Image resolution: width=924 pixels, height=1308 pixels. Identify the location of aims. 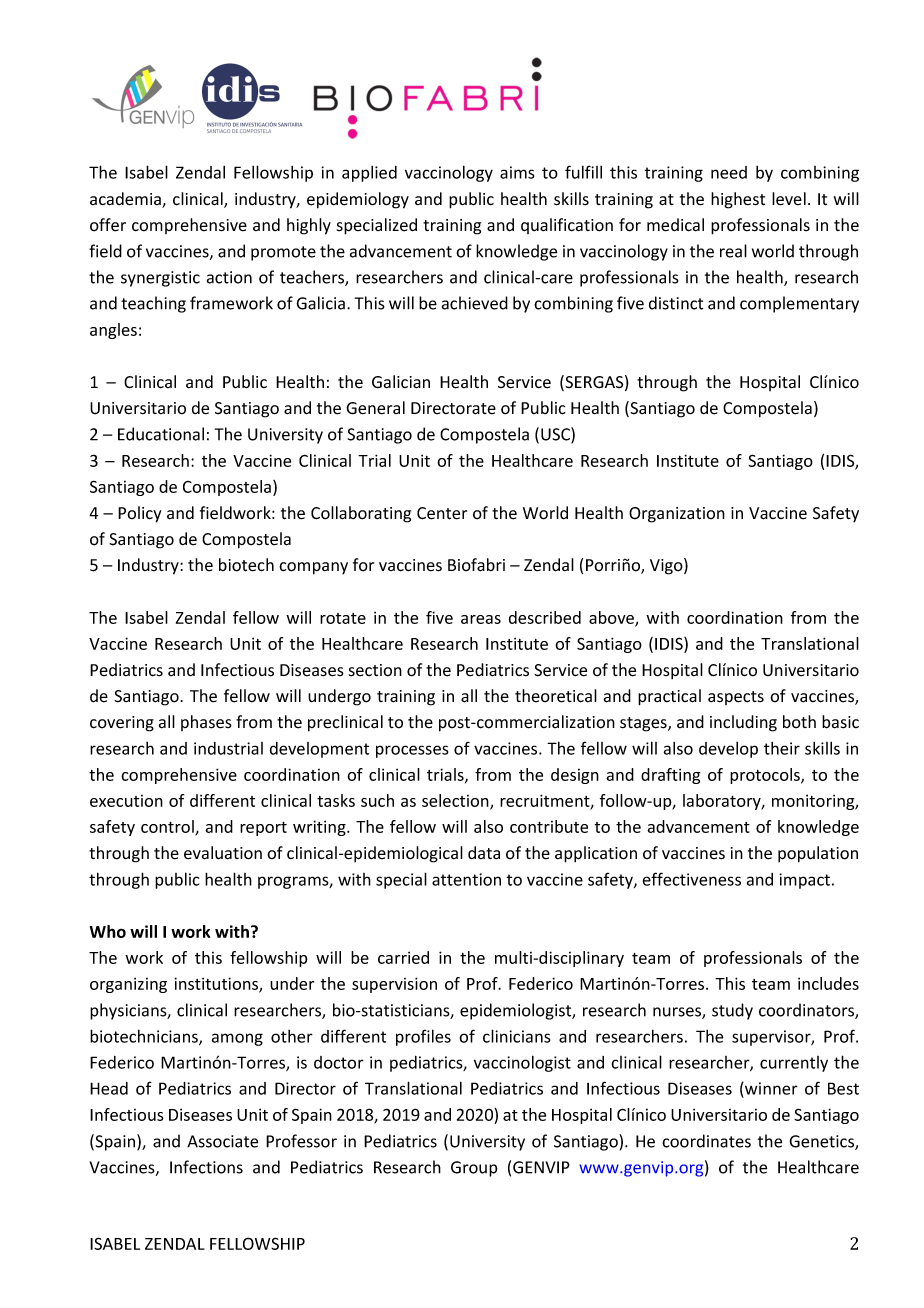
(517, 172).
